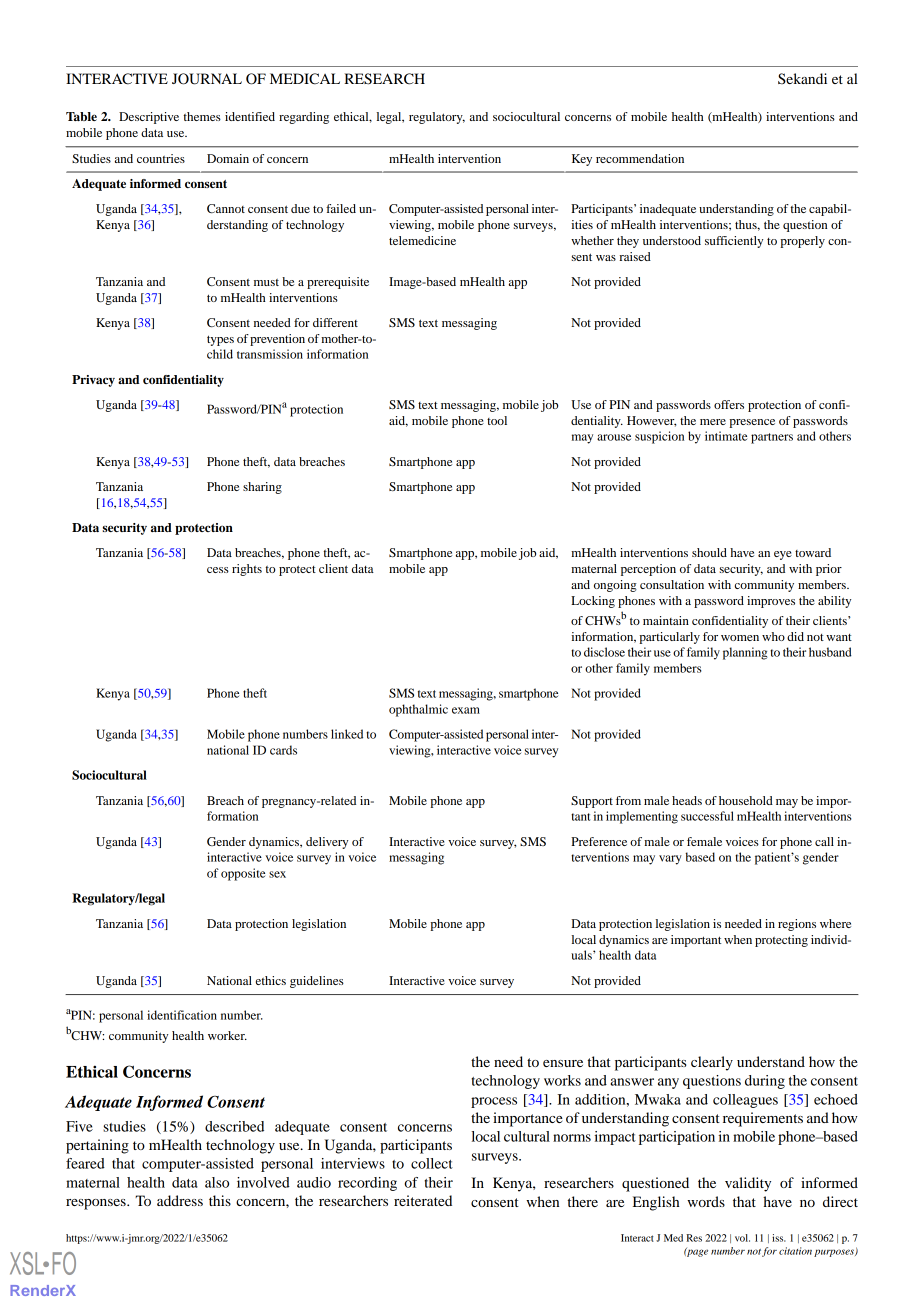 The height and width of the document is (1308, 924). Describe the element at coordinates (149, 118) in the document. I see `Descriptive` at that location.
